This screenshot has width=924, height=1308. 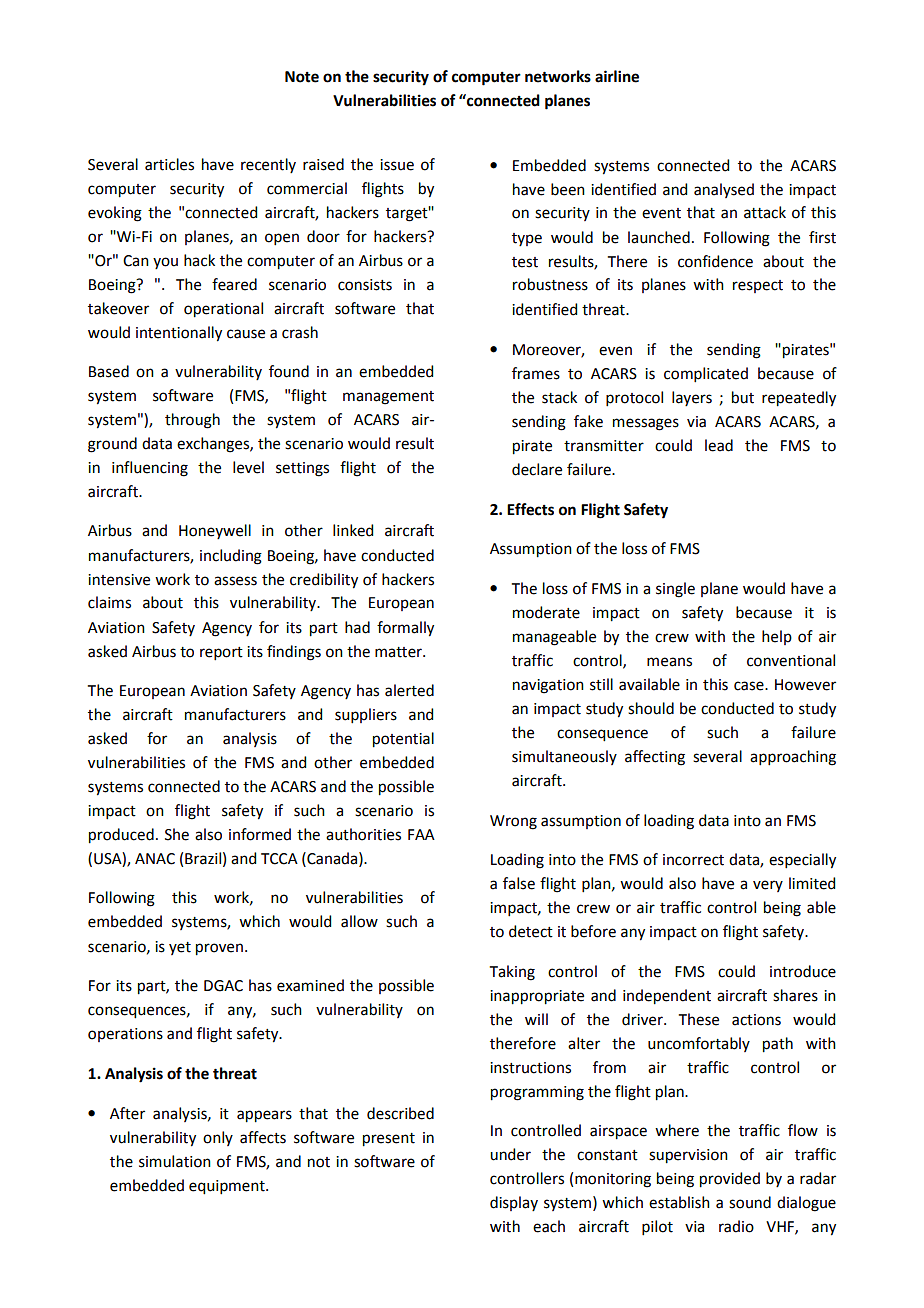 What do you see at coordinates (180, 948) in the screenshot?
I see `yet` at bounding box center [180, 948].
